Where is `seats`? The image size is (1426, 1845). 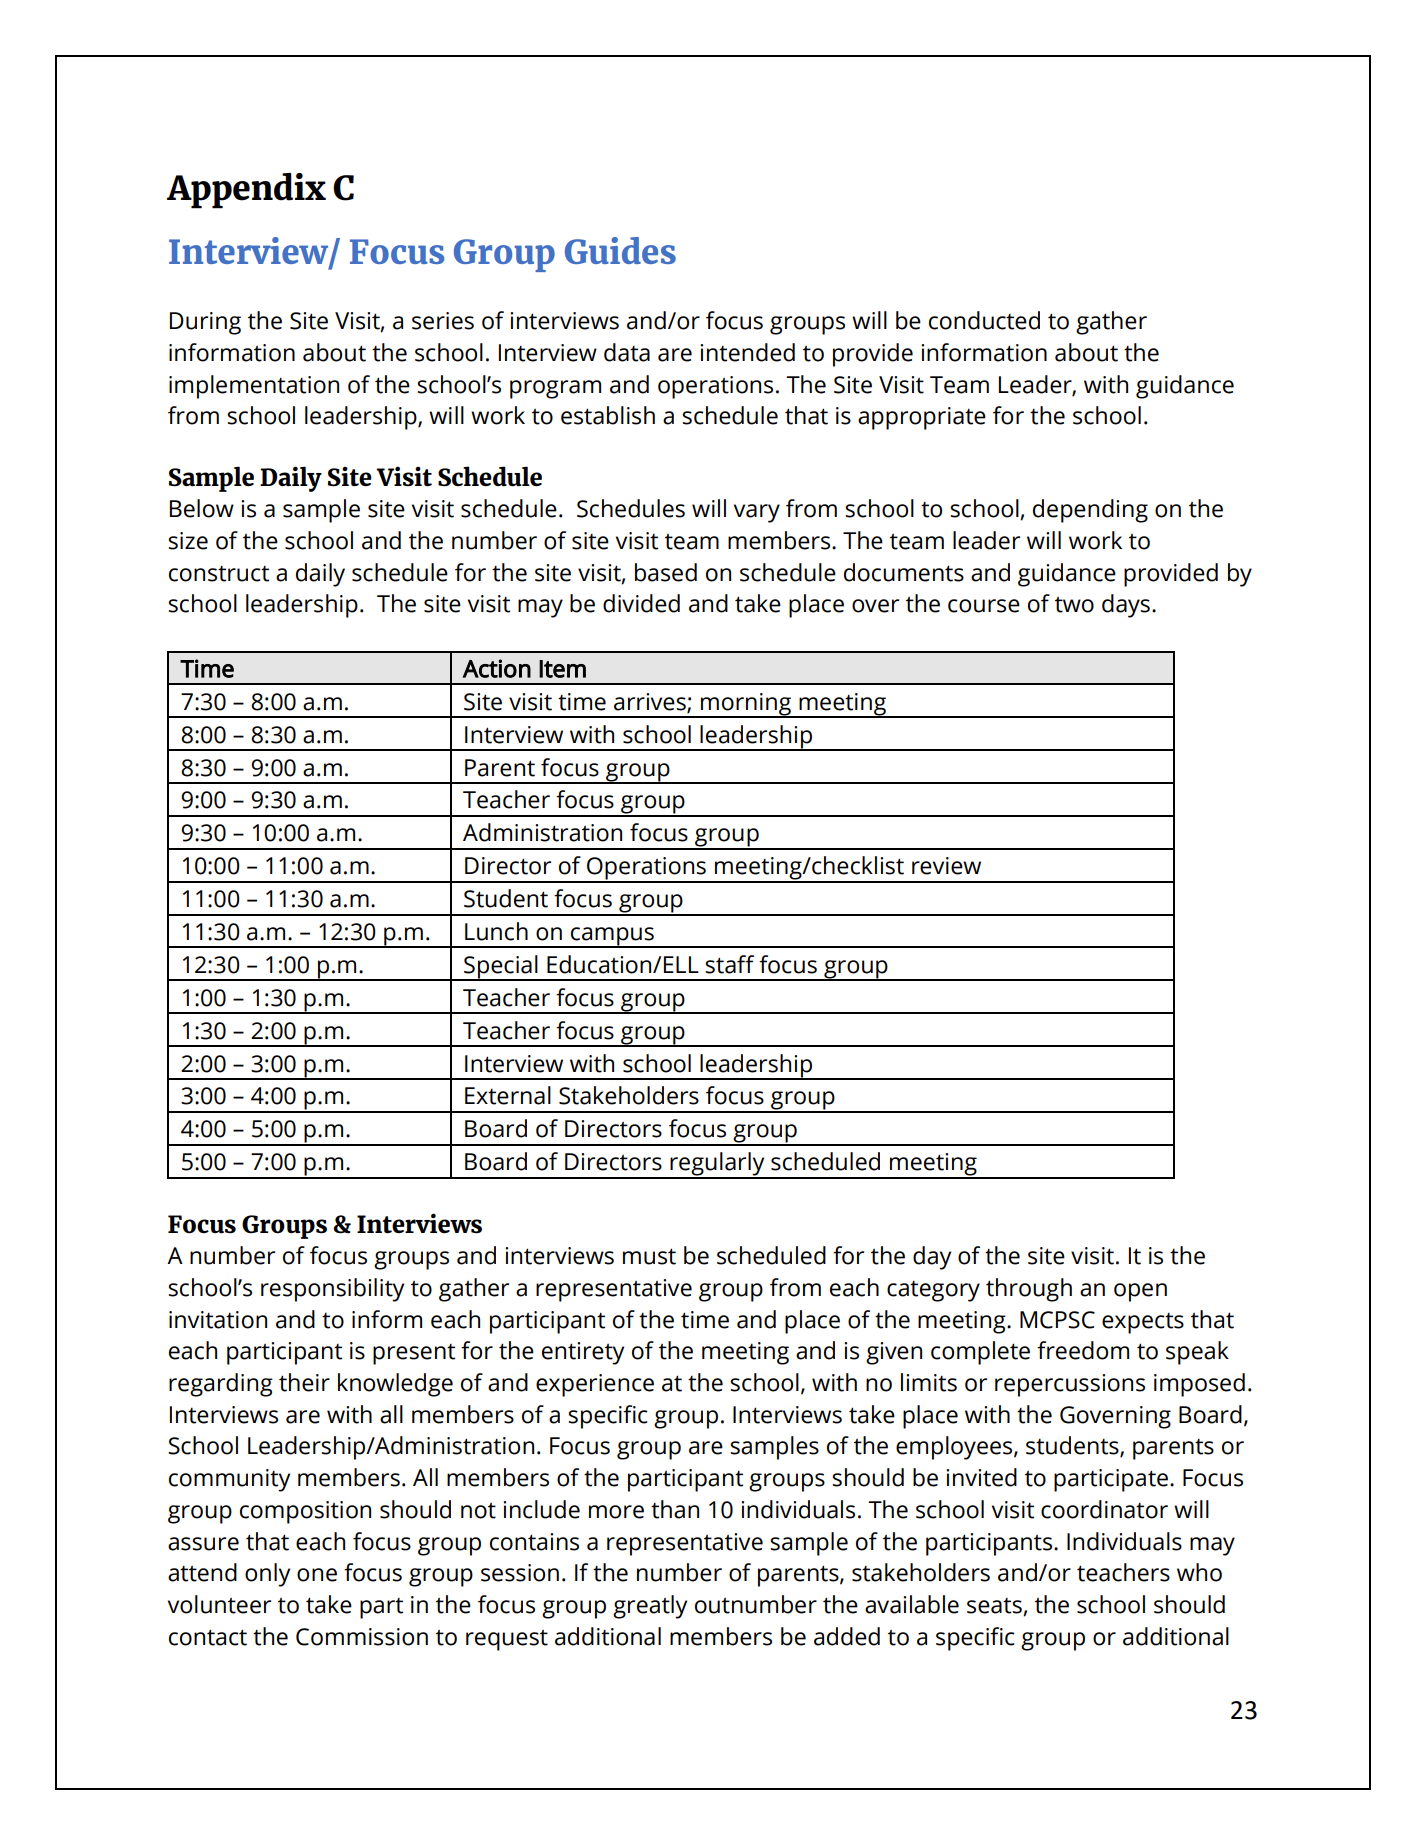 seats is located at coordinates (995, 1607).
